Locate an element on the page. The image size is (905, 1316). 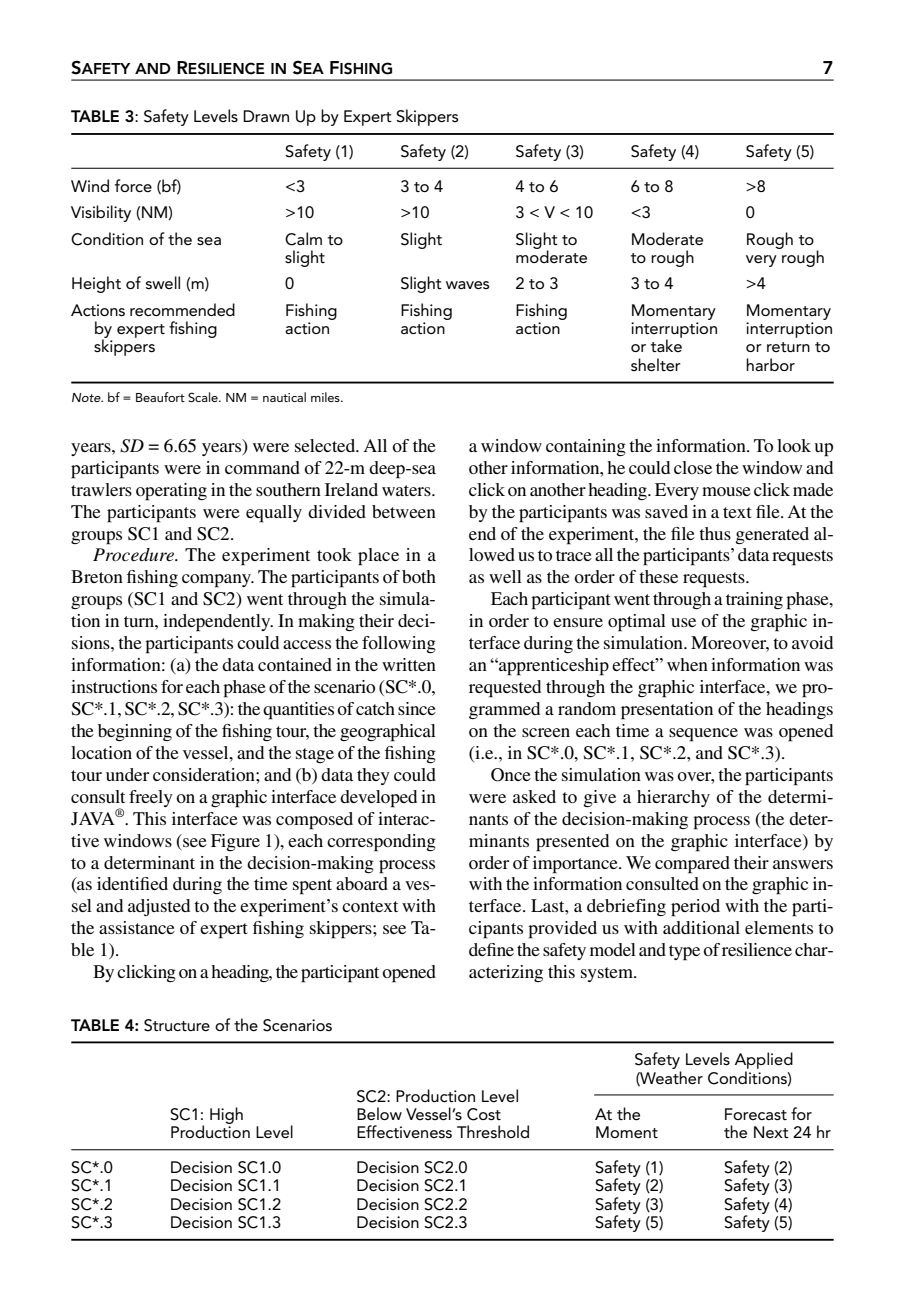
following is located at coordinates (399, 644).
